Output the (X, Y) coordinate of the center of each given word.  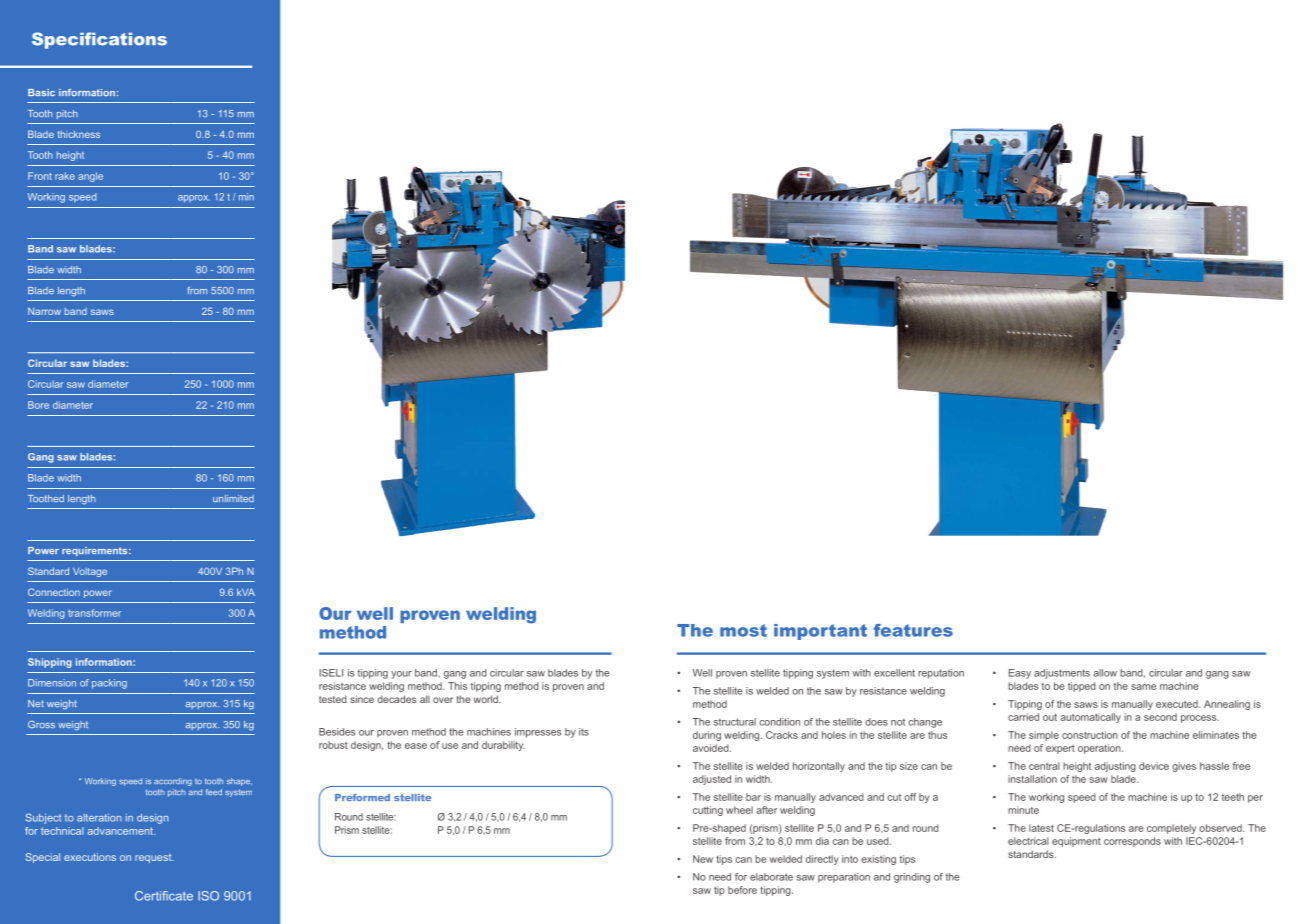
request (154, 858)
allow (1105, 673)
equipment (1076, 842)
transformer (94, 613)
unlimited (233, 498)
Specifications (99, 40)
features (913, 630)
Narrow (44, 311)
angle (90, 177)
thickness (79, 134)
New (703, 859)
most (743, 630)
